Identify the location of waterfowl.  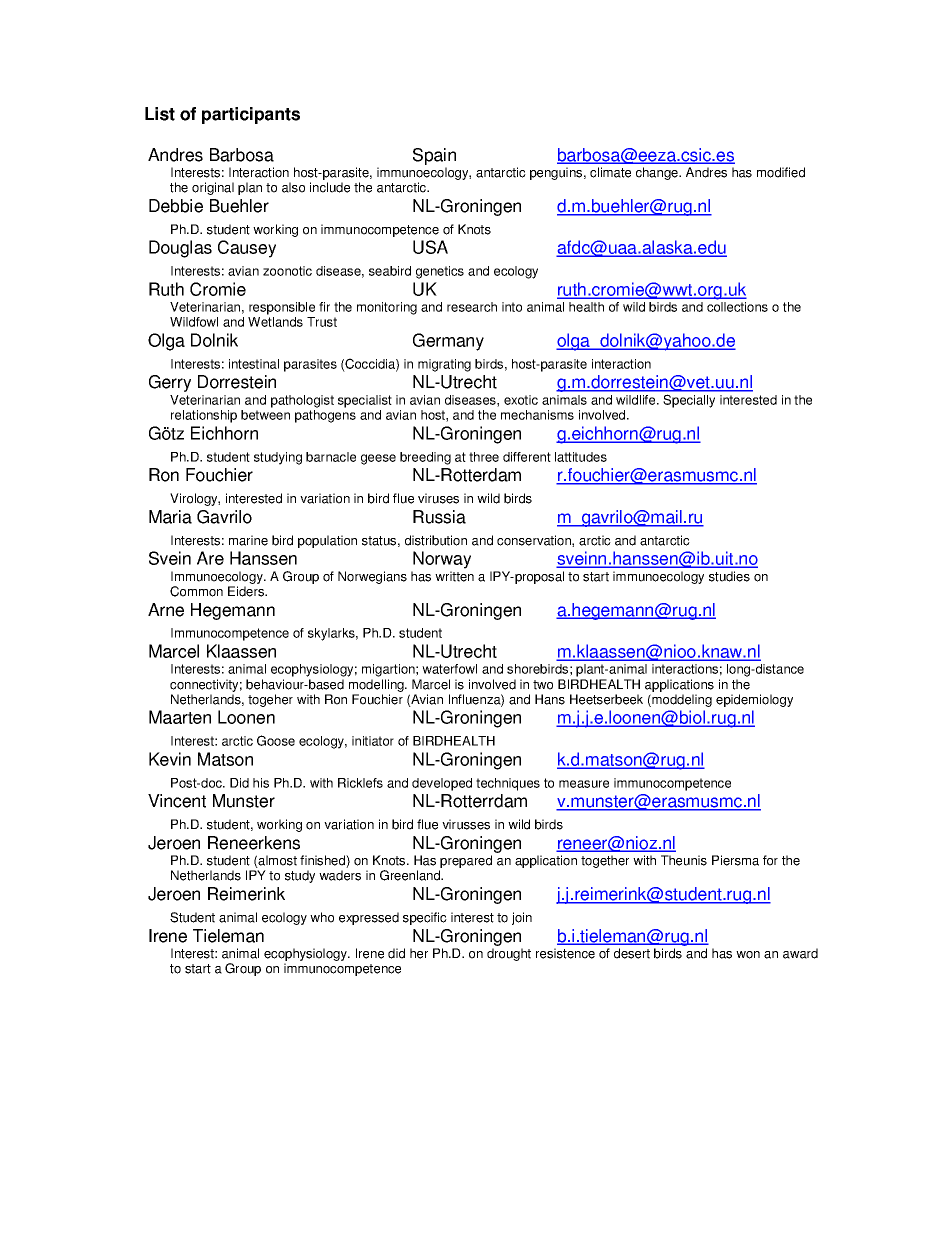
(449, 669).
